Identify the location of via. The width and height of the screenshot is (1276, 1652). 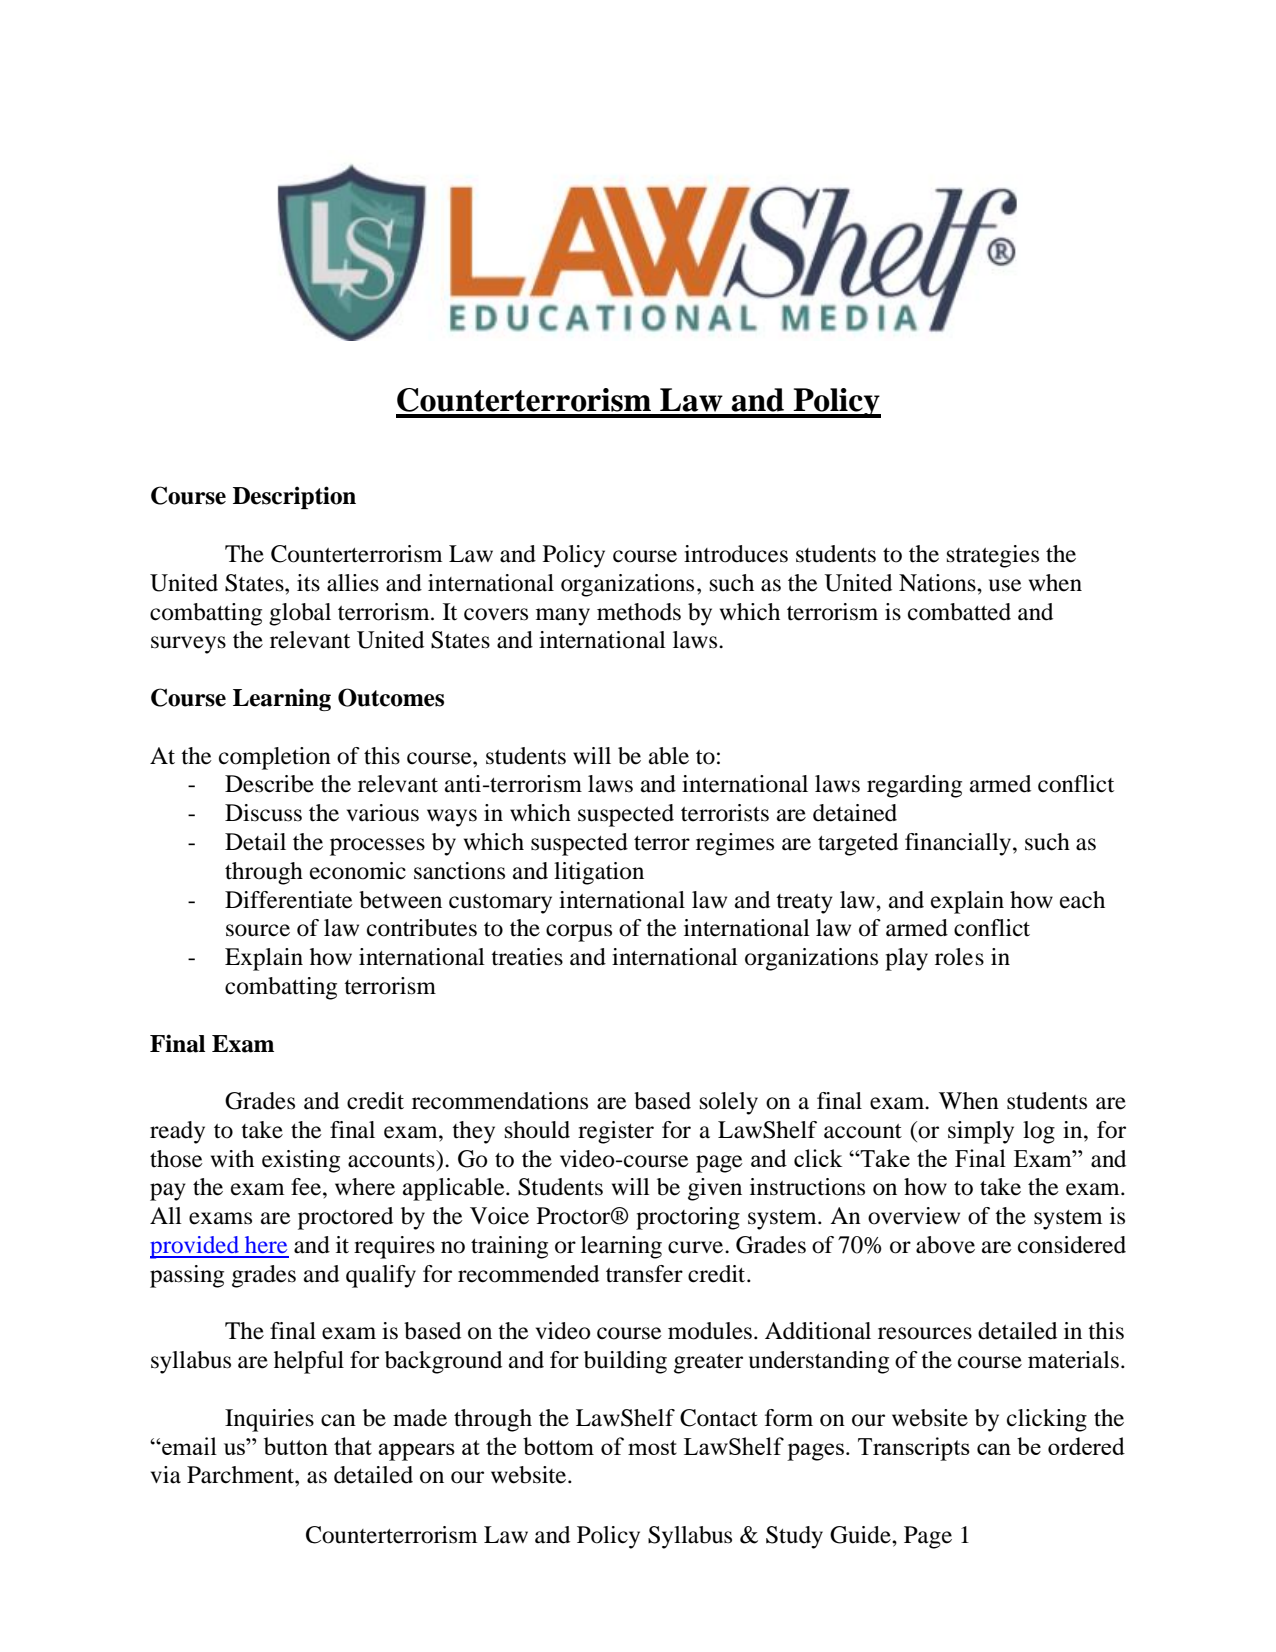
(166, 1475).
